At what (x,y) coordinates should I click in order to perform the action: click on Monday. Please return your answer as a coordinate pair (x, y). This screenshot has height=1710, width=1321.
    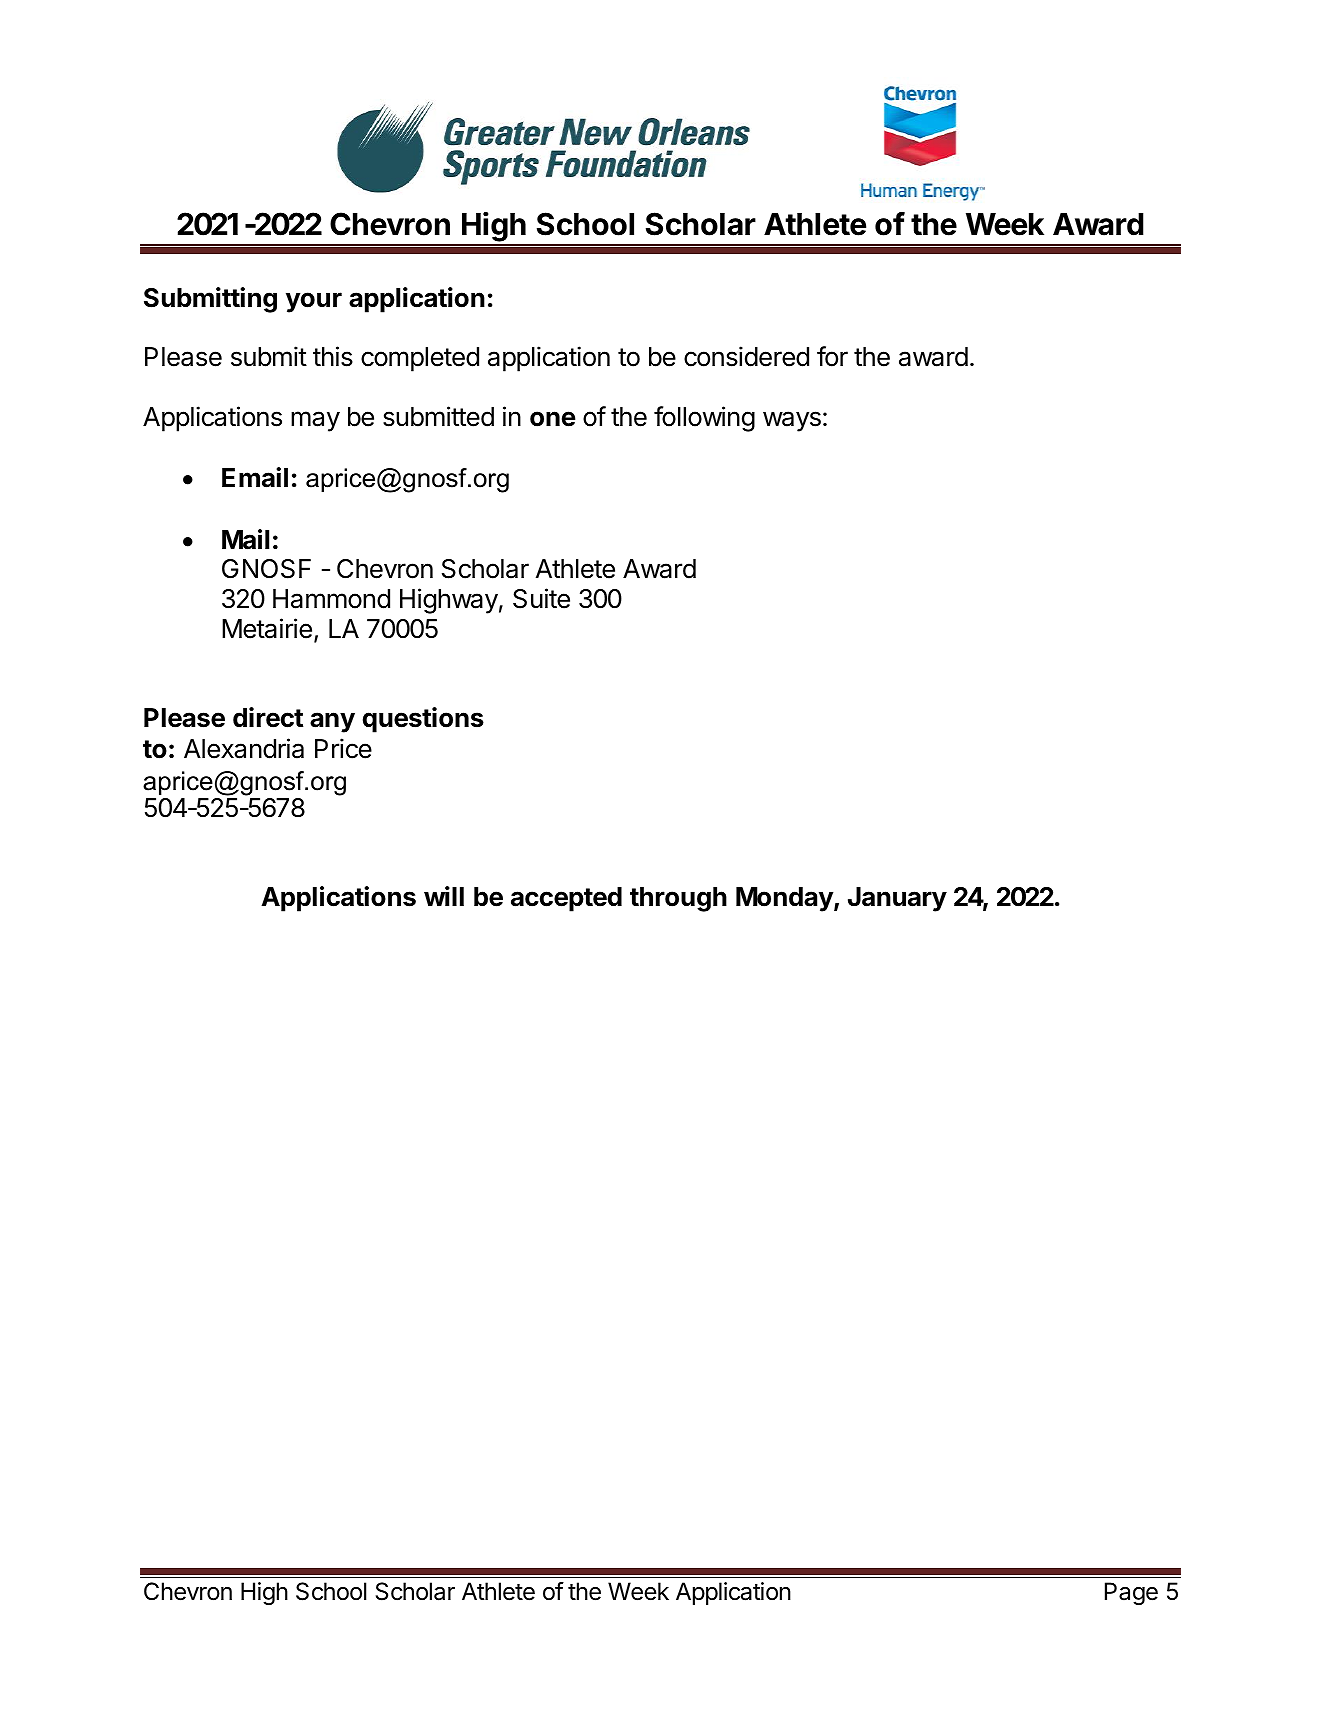
    Looking at the image, I should click on (785, 899).
